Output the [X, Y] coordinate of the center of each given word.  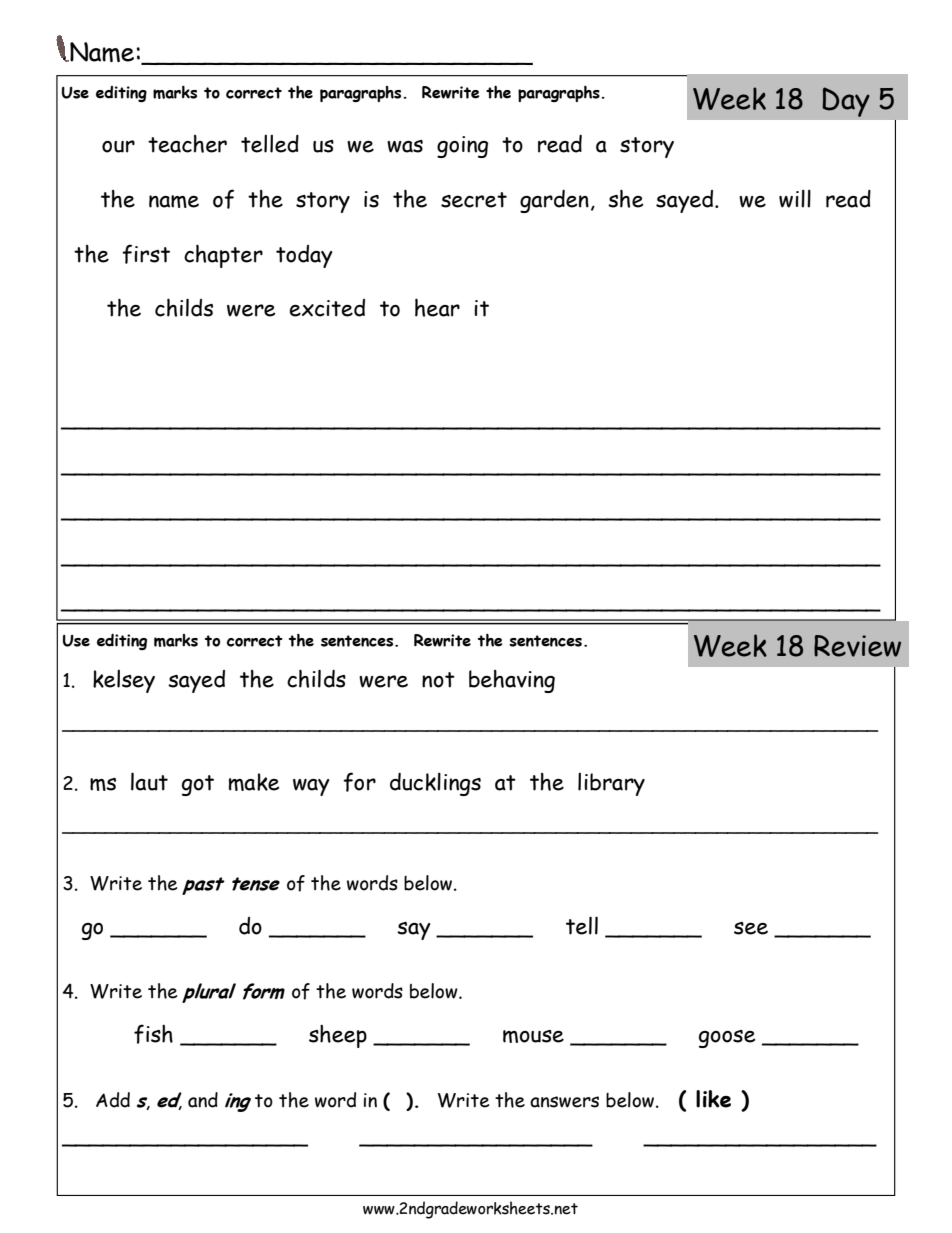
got [198, 785]
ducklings [435, 784]
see [751, 928]
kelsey [124, 681]
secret [474, 200]
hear [437, 307]
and [203, 1100]
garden [554, 201]
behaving [512, 681]
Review [857, 646]
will [795, 198]
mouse [533, 1036]
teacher [187, 144]
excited [327, 308]
